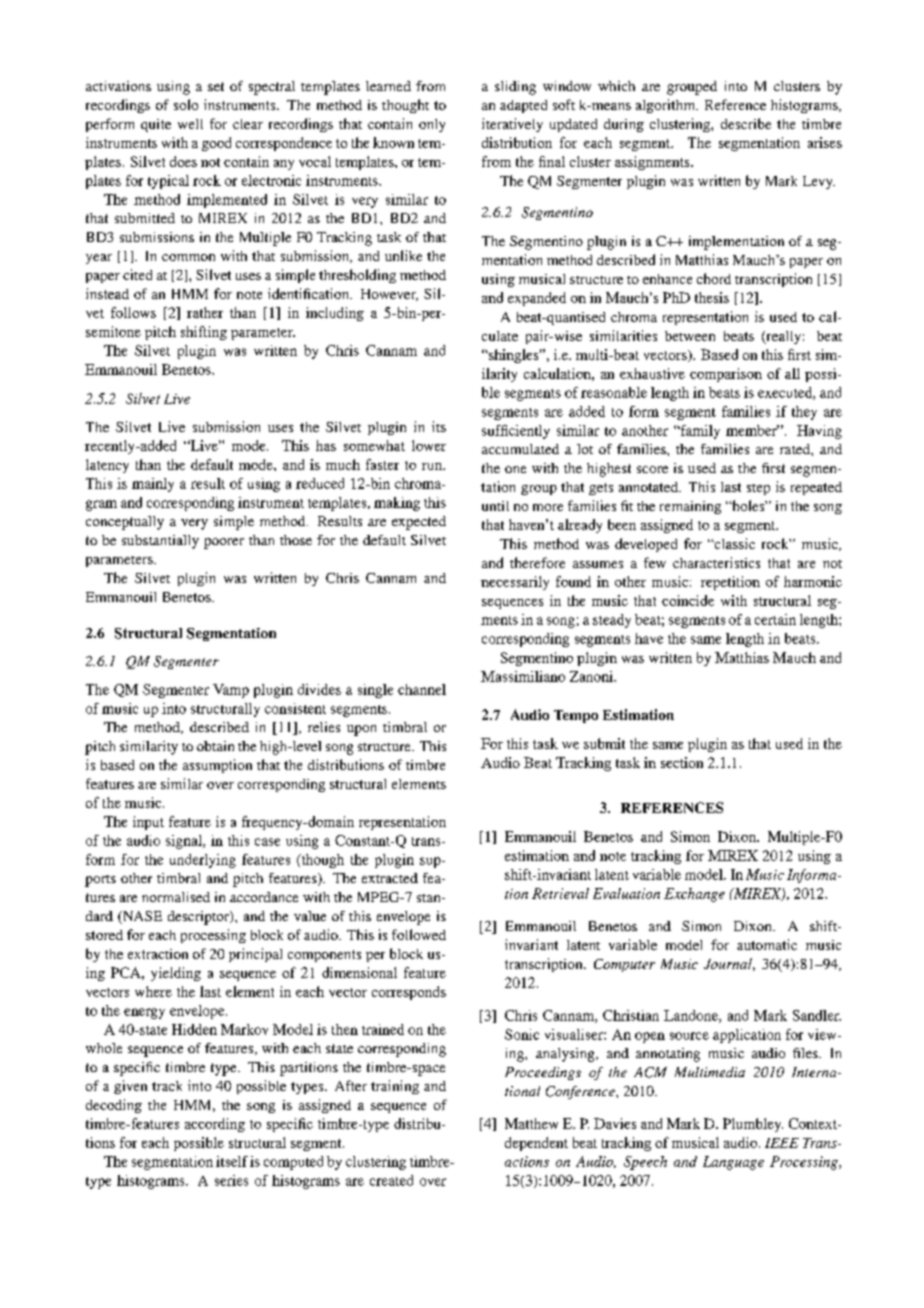 The height and width of the screenshot is (1308, 924). What do you see at coordinates (667, 106) in the screenshot?
I see `algorithm` at bounding box center [667, 106].
